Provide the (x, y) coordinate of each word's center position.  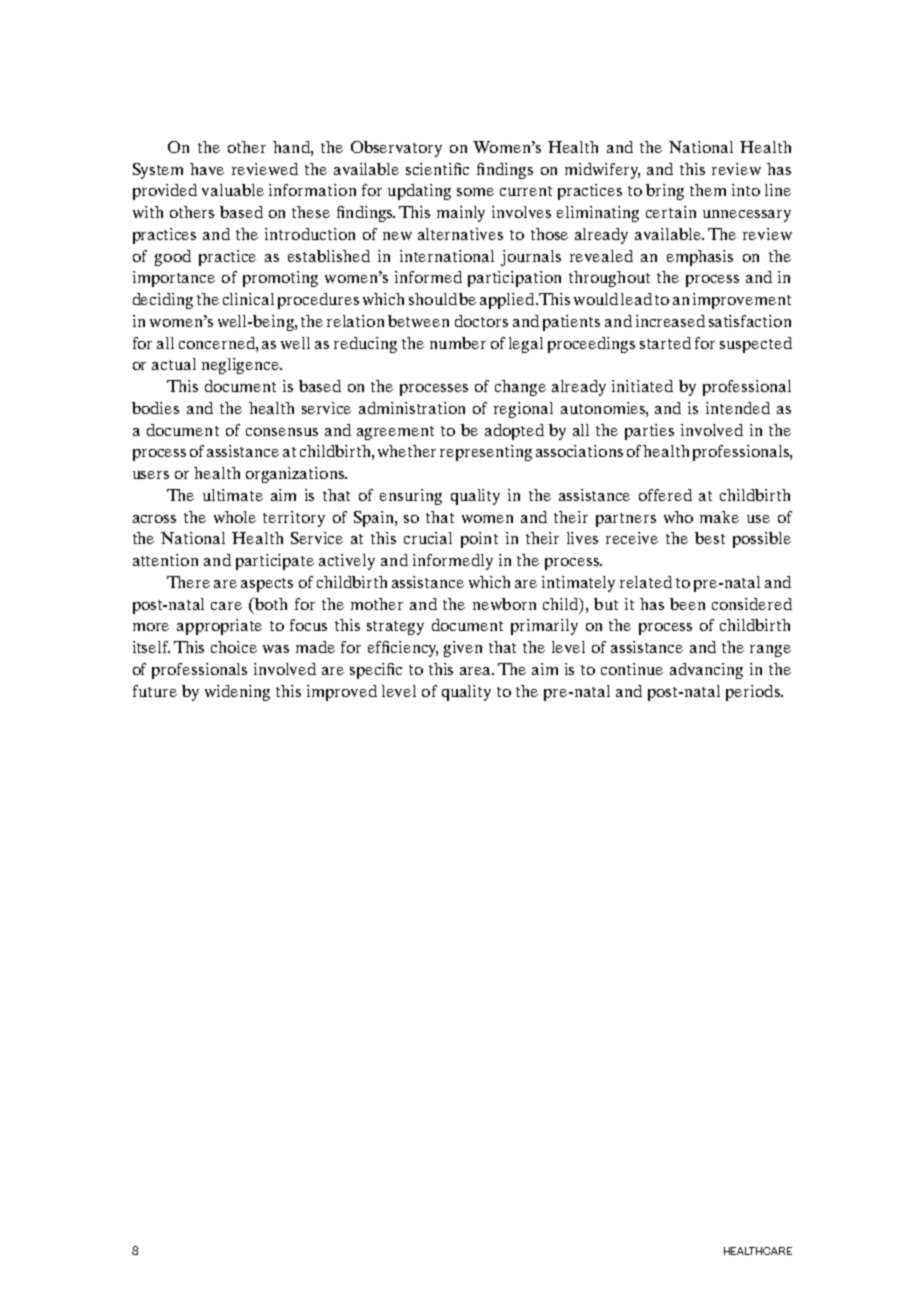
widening (237, 693)
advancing (706, 671)
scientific (437, 169)
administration (412, 408)
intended (738, 408)
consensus (282, 432)
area (477, 671)
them (708, 190)
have (207, 169)
